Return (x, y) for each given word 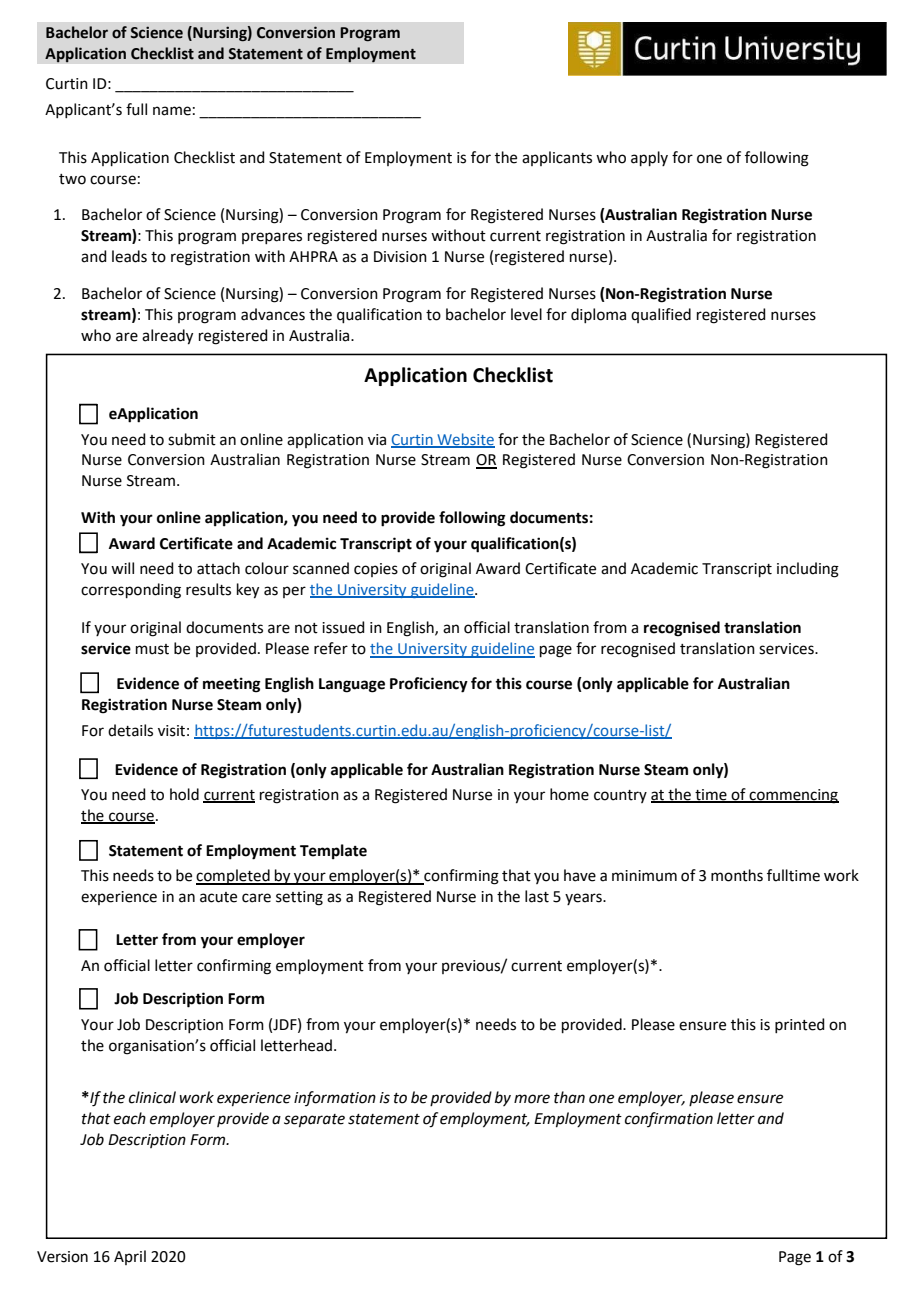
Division (400, 257)
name (172, 111)
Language (352, 685)
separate (314, 1121)
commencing (793, 796)
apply (649, 158)
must (152, 649)
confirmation (669, 1119)
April (130, 1257)
